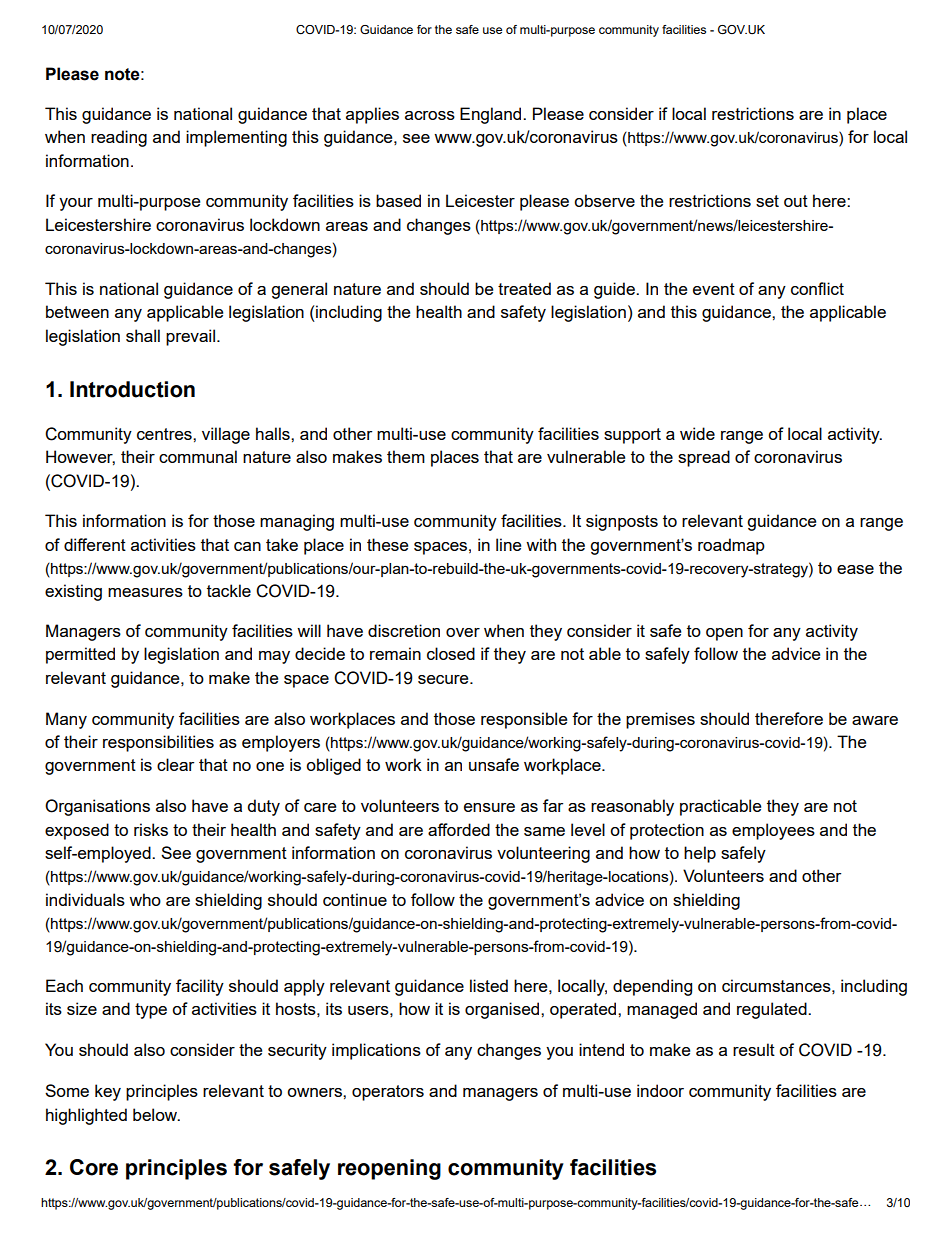 This image has width=952, height=1233. Describe the element at coordinates (731, 546) in the image. I see `roadmap` at that location.
